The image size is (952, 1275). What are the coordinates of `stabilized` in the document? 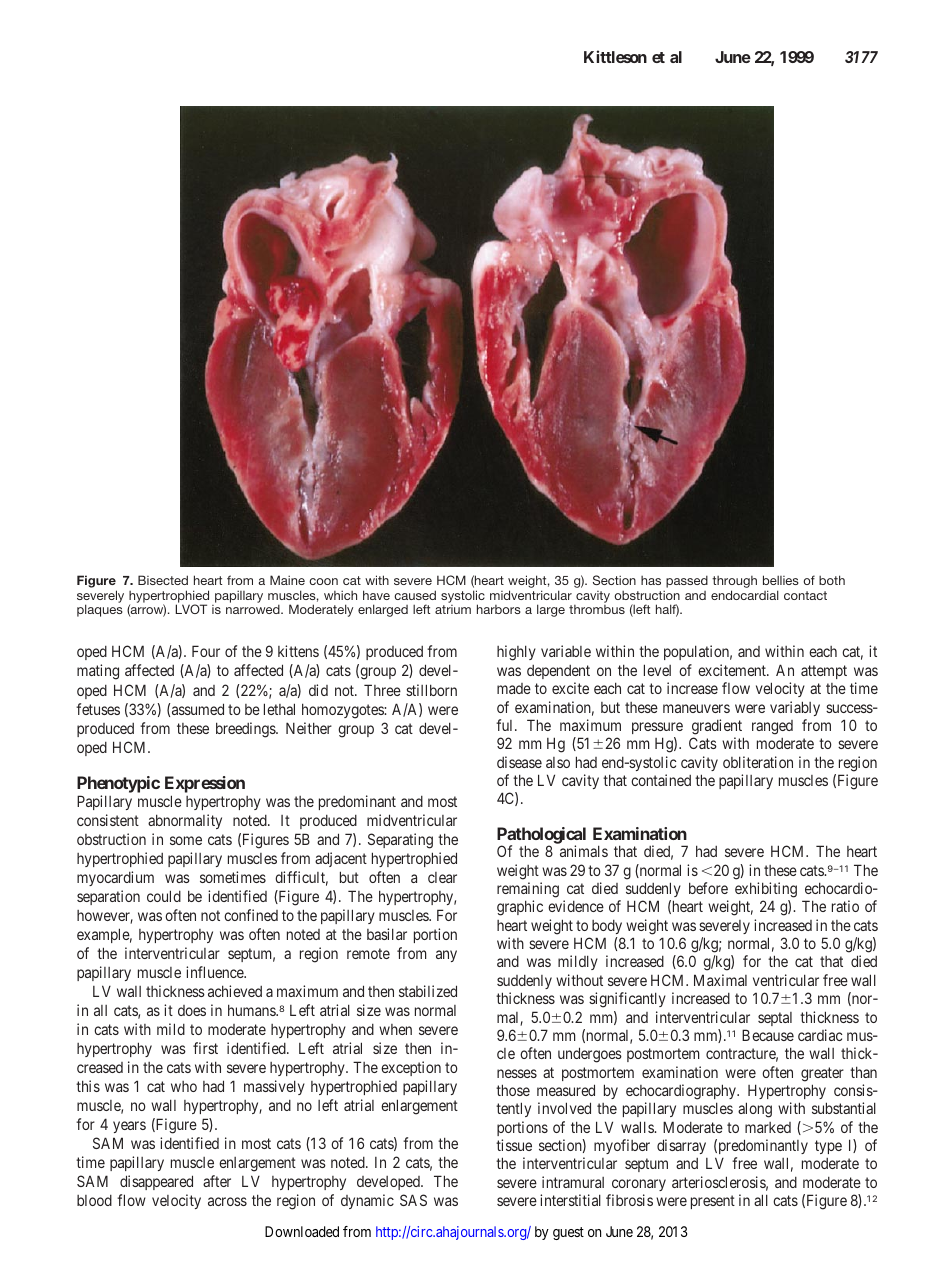 It's located at (428, 991).
